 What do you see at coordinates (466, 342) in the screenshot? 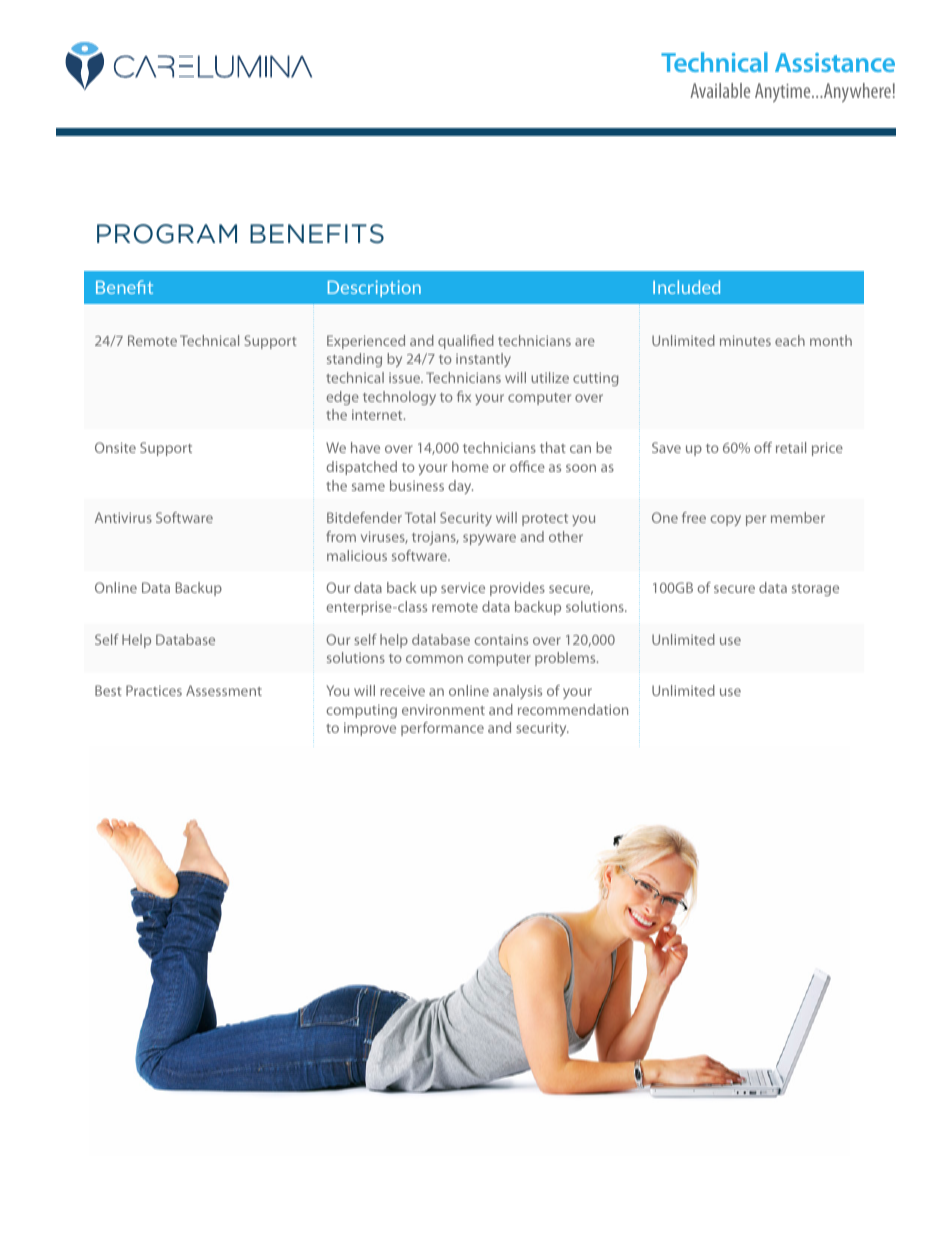
I see `qualified` at bounding box center [466, 342].
